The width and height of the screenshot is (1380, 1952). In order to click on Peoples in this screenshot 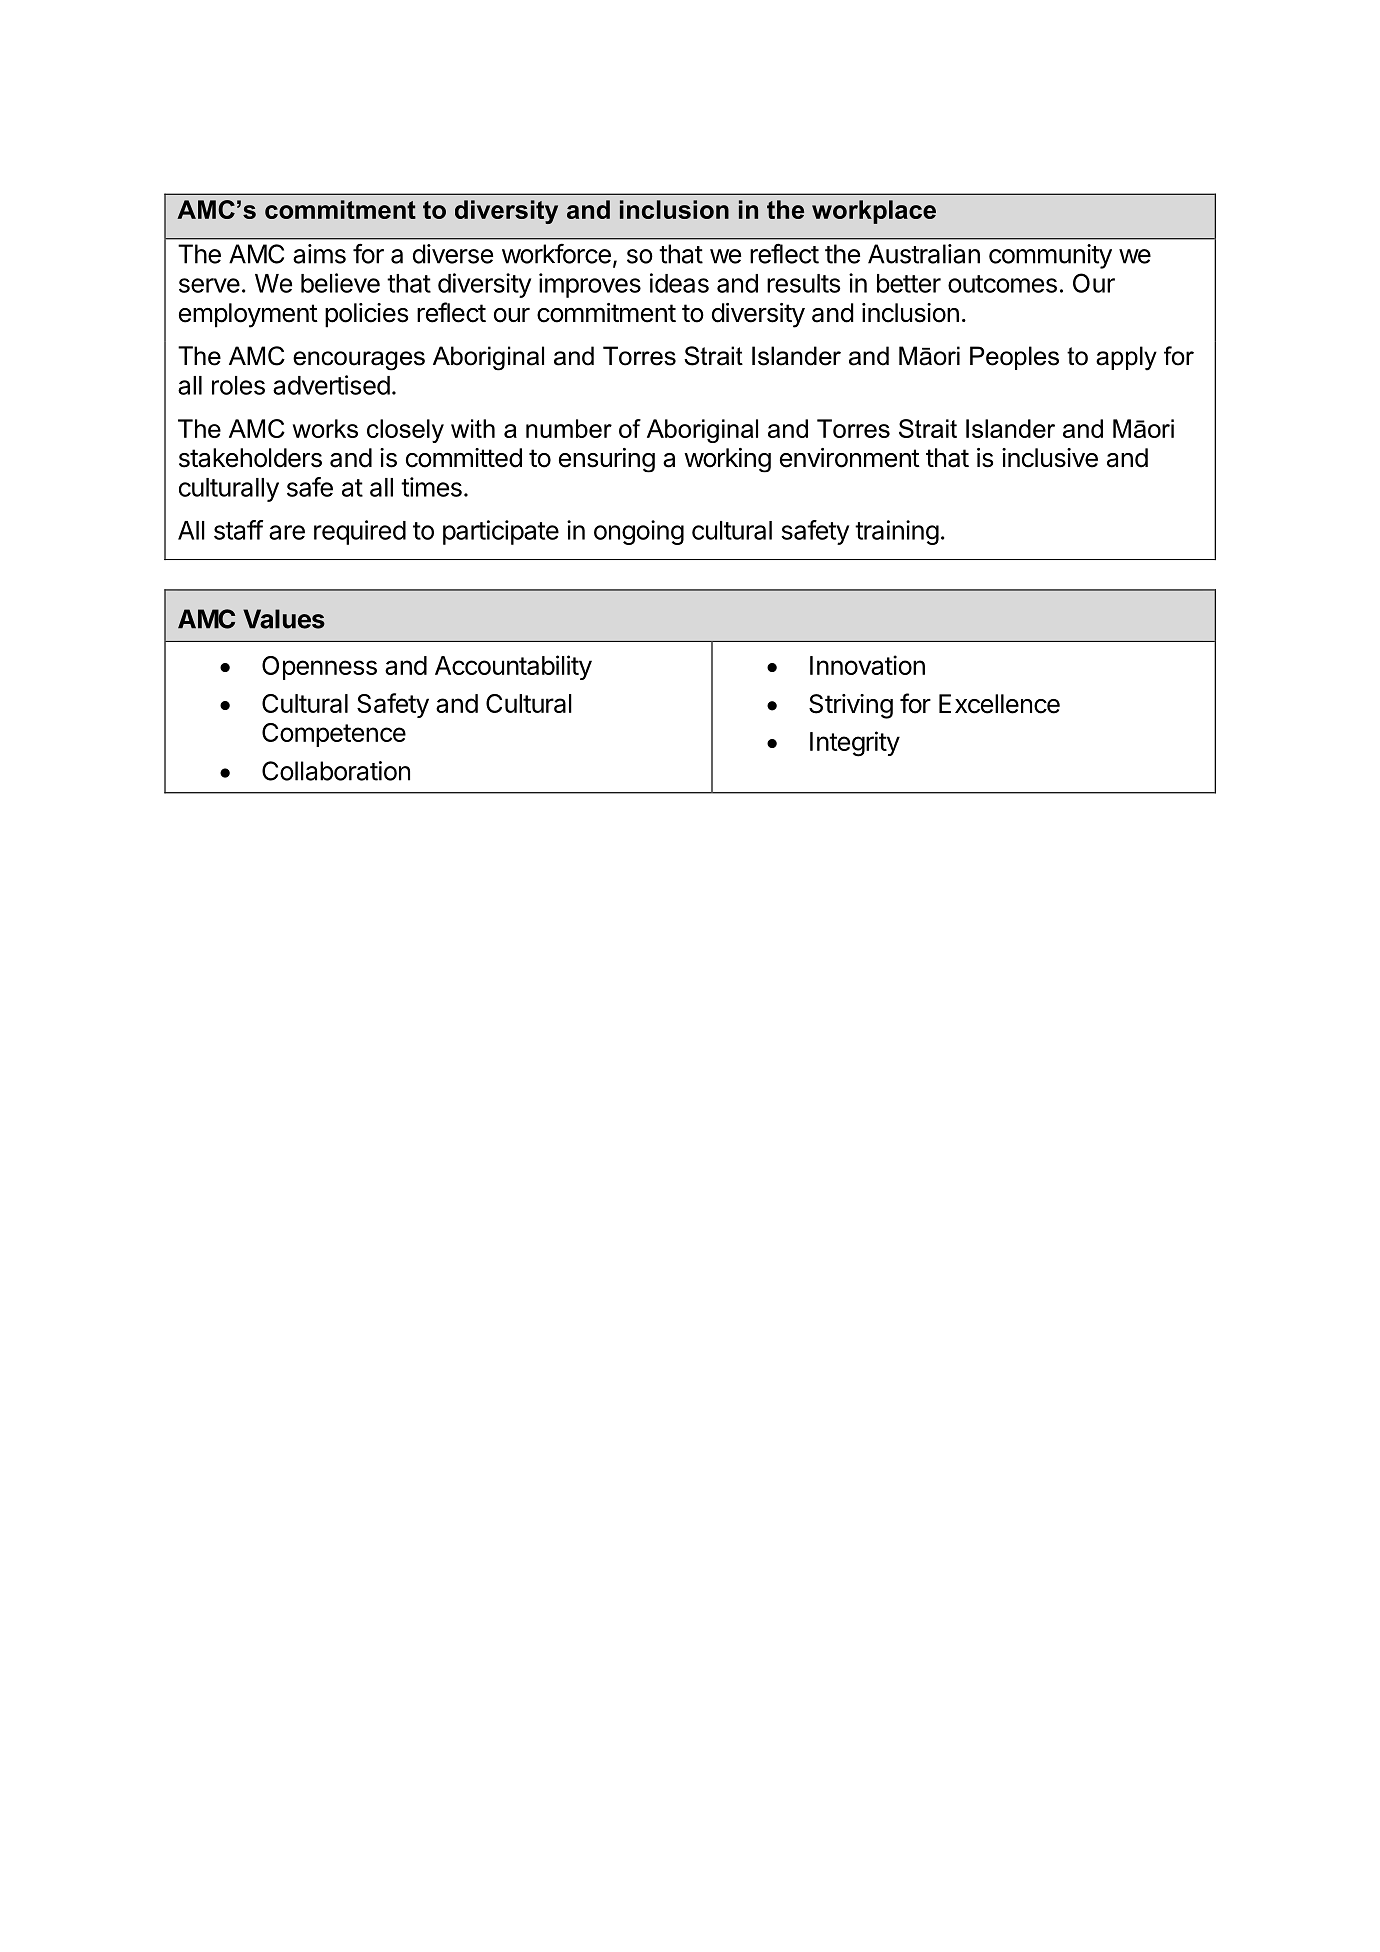, I will do `click(1014, 358)`.
